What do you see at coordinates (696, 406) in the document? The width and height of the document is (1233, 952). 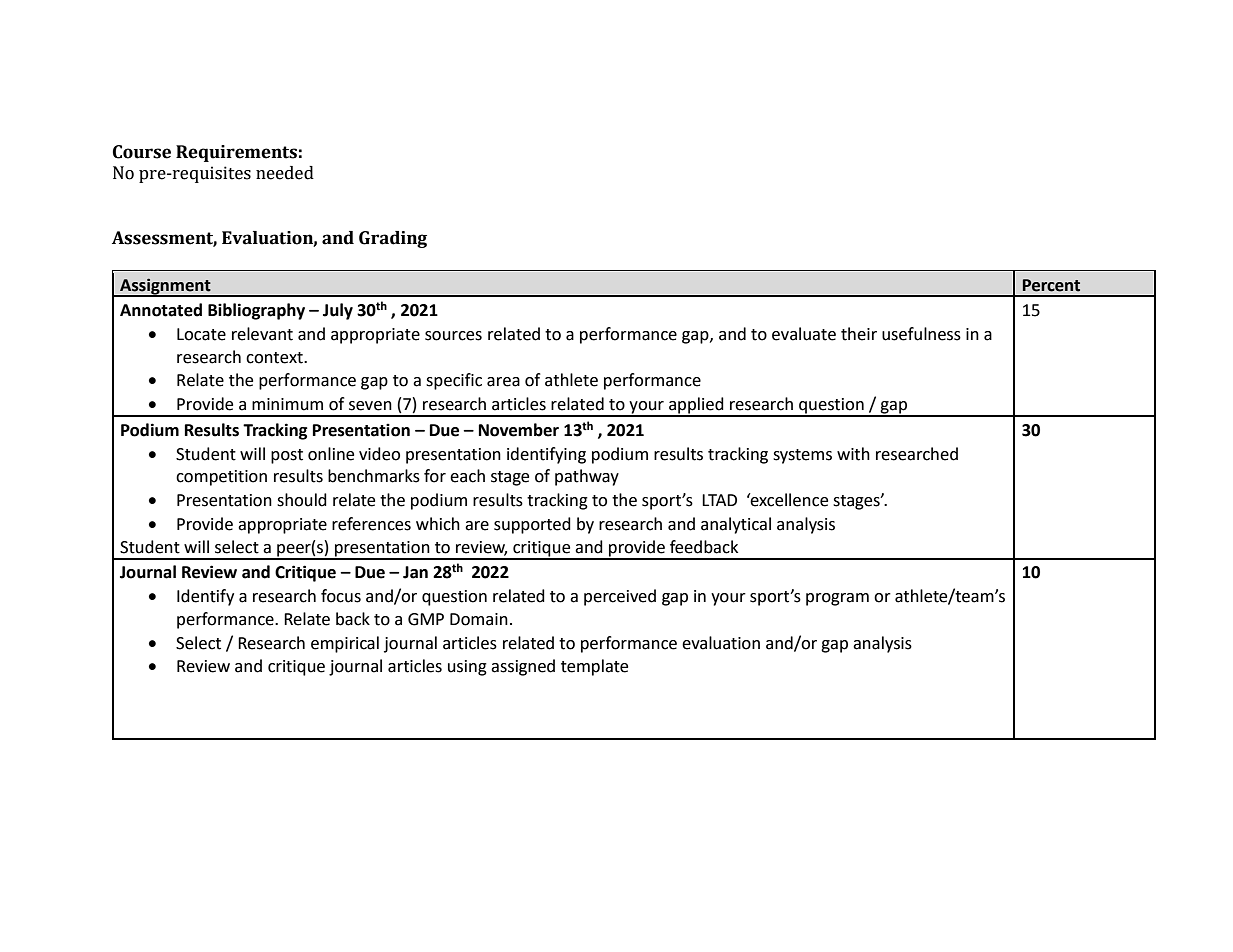 I see `applied` at bounding box center [696, 406].
